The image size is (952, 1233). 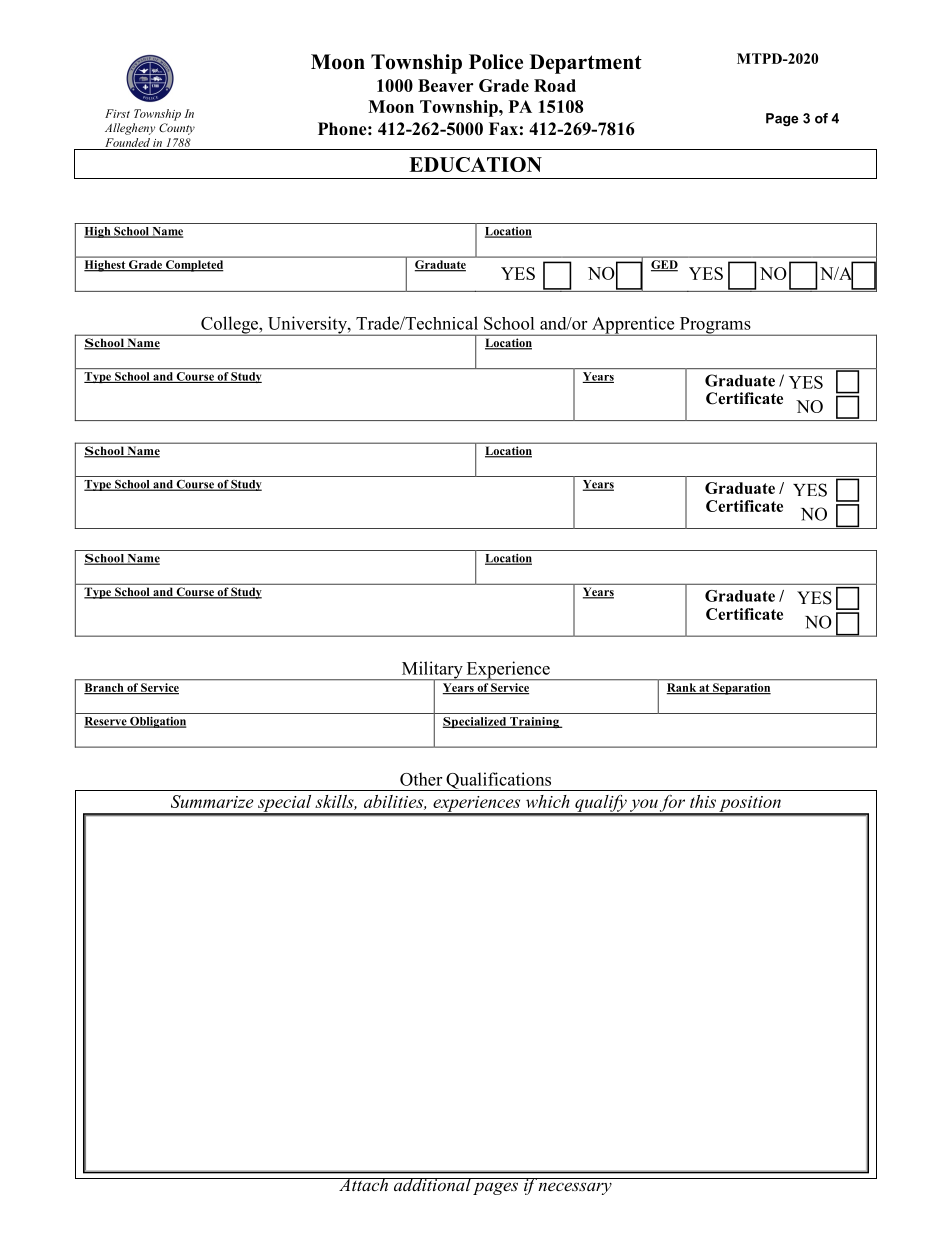 What do you see at coordinates (586, 64) in the image?
I see `Department` at bounding box center [586, 64].
